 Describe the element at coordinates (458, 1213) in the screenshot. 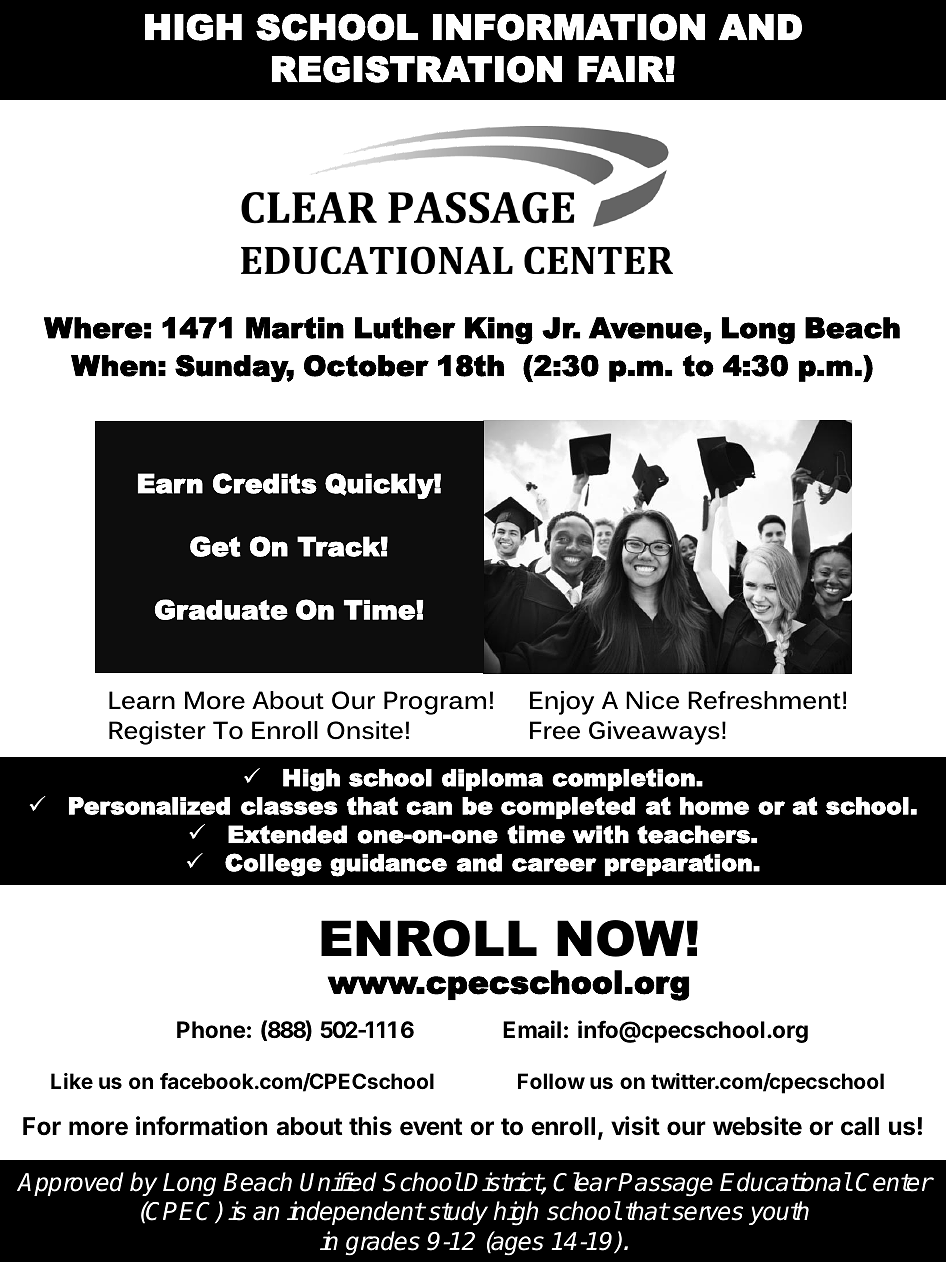

I see `study` at that location.
